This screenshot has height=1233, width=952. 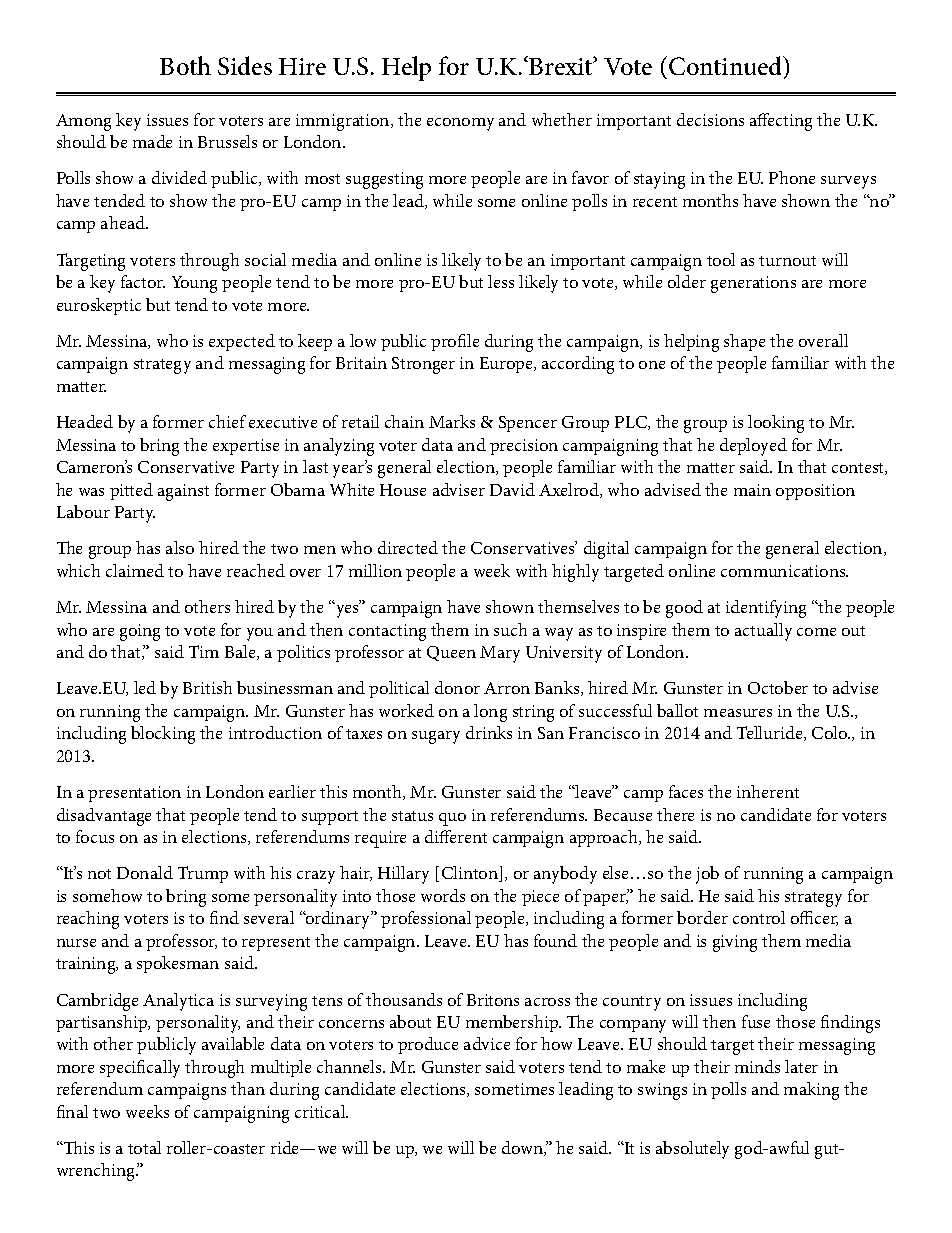 What do you see at coordinates (152, 141) in the screenshot?
I see `made` at bounding box center [152, 141].
